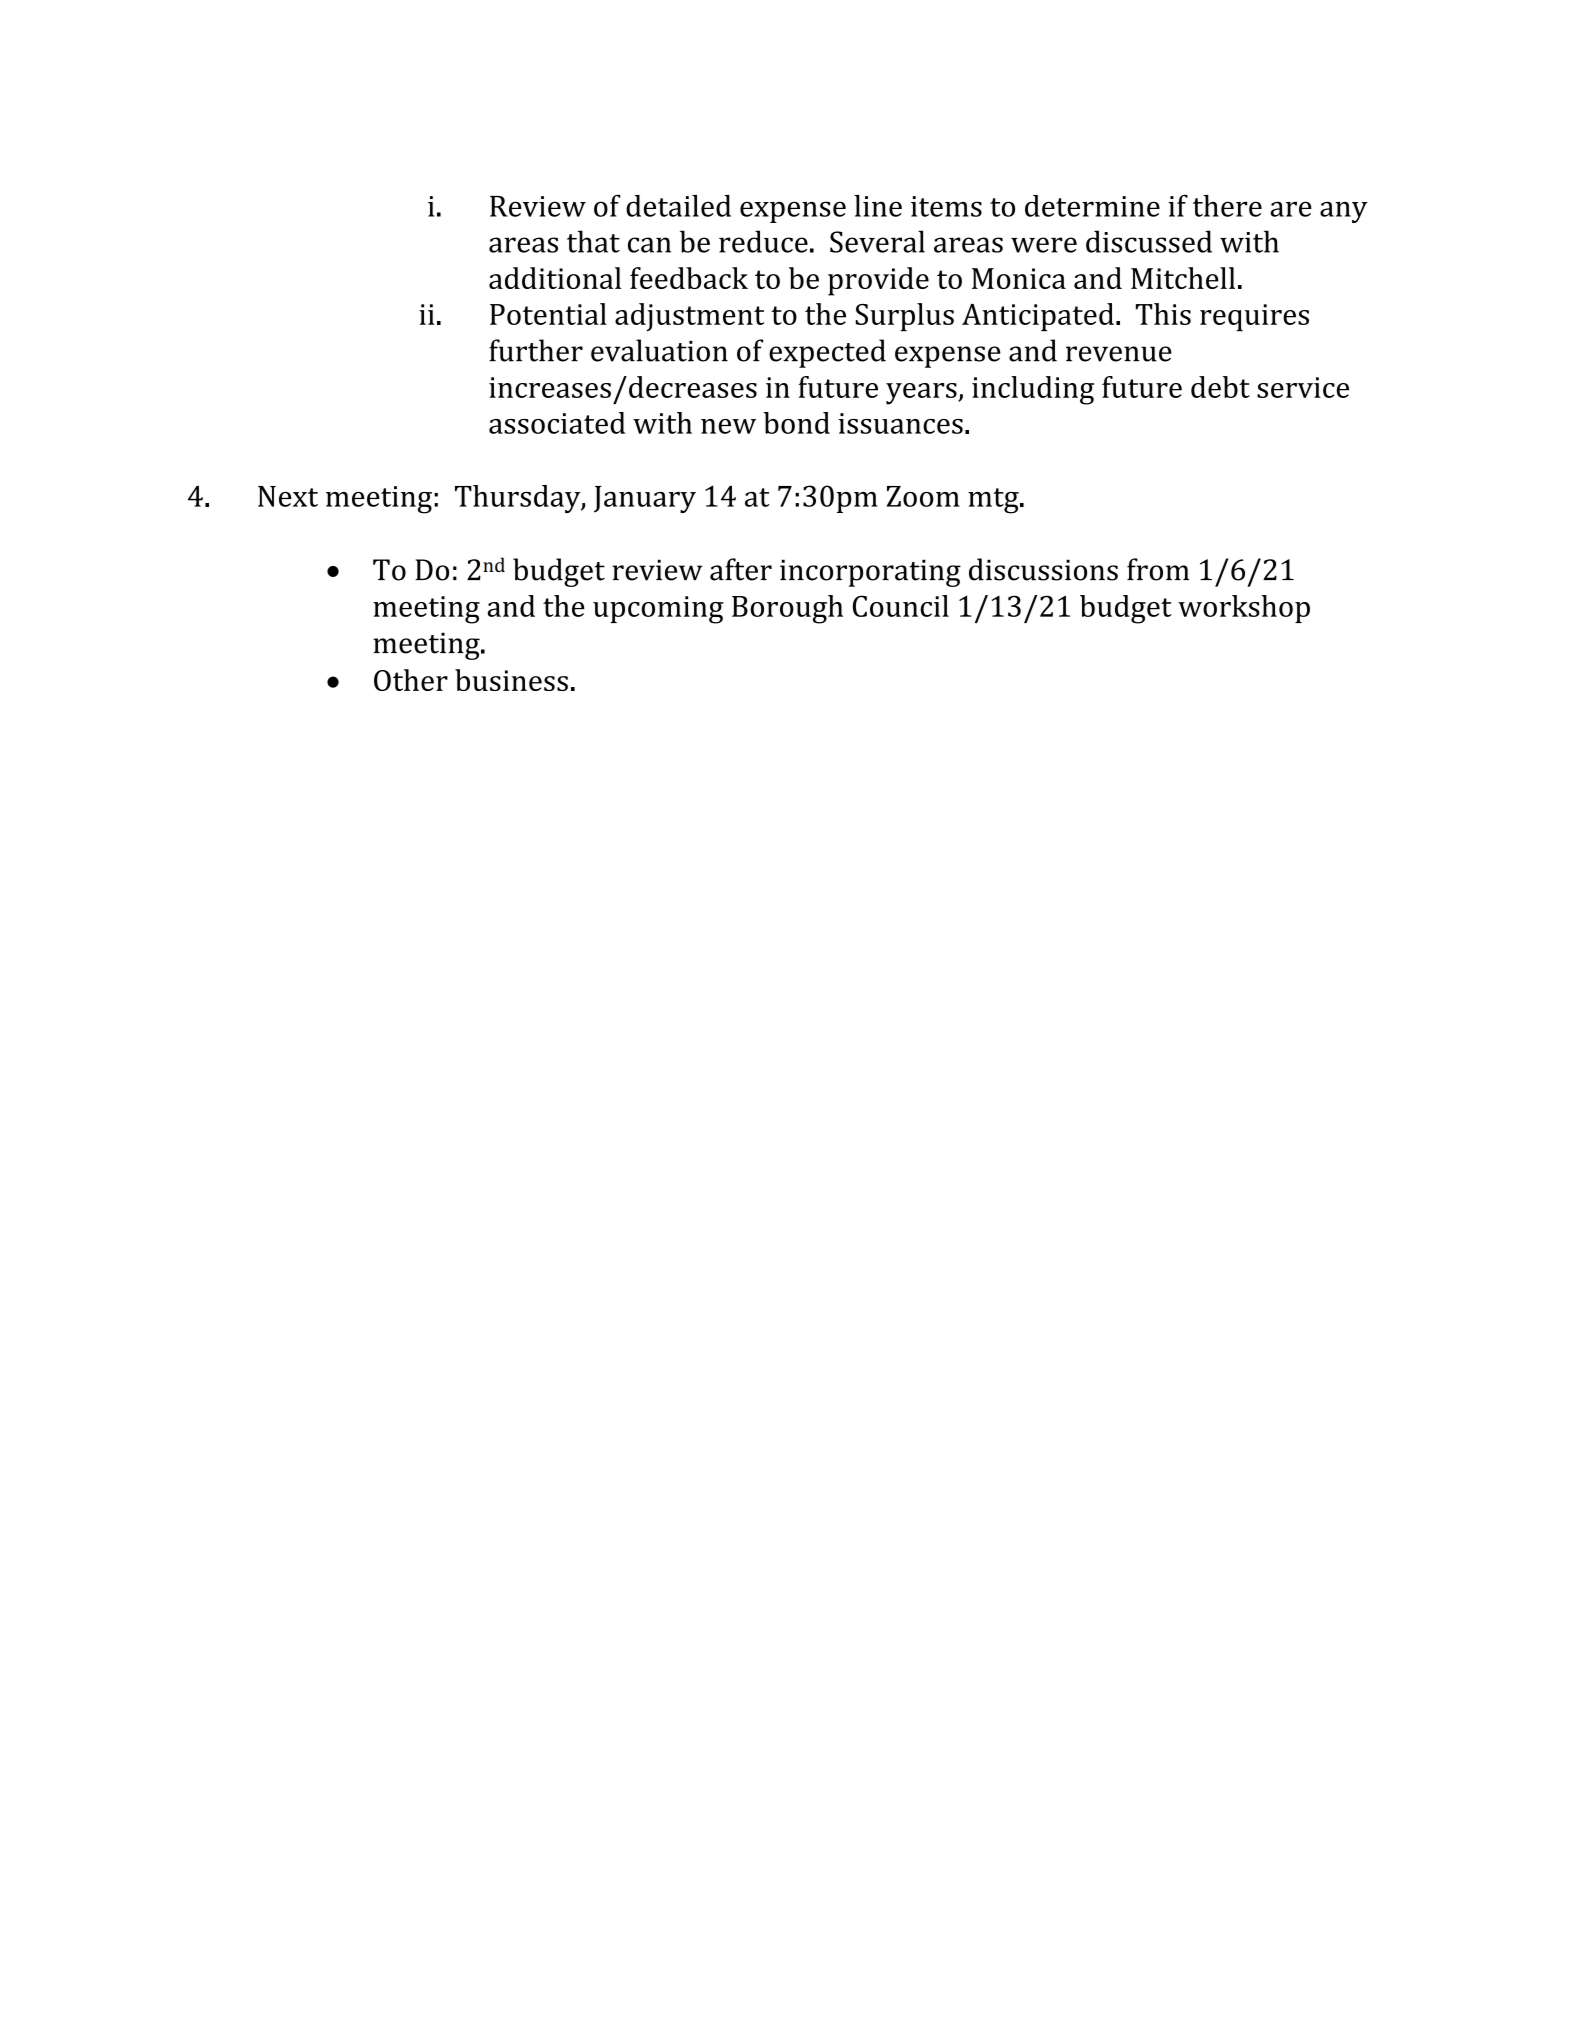 This document has height=2041, width=1577. What do you see at coordinates (593, 241) in the document?
I see `that` at bounding box center [593, 241].
